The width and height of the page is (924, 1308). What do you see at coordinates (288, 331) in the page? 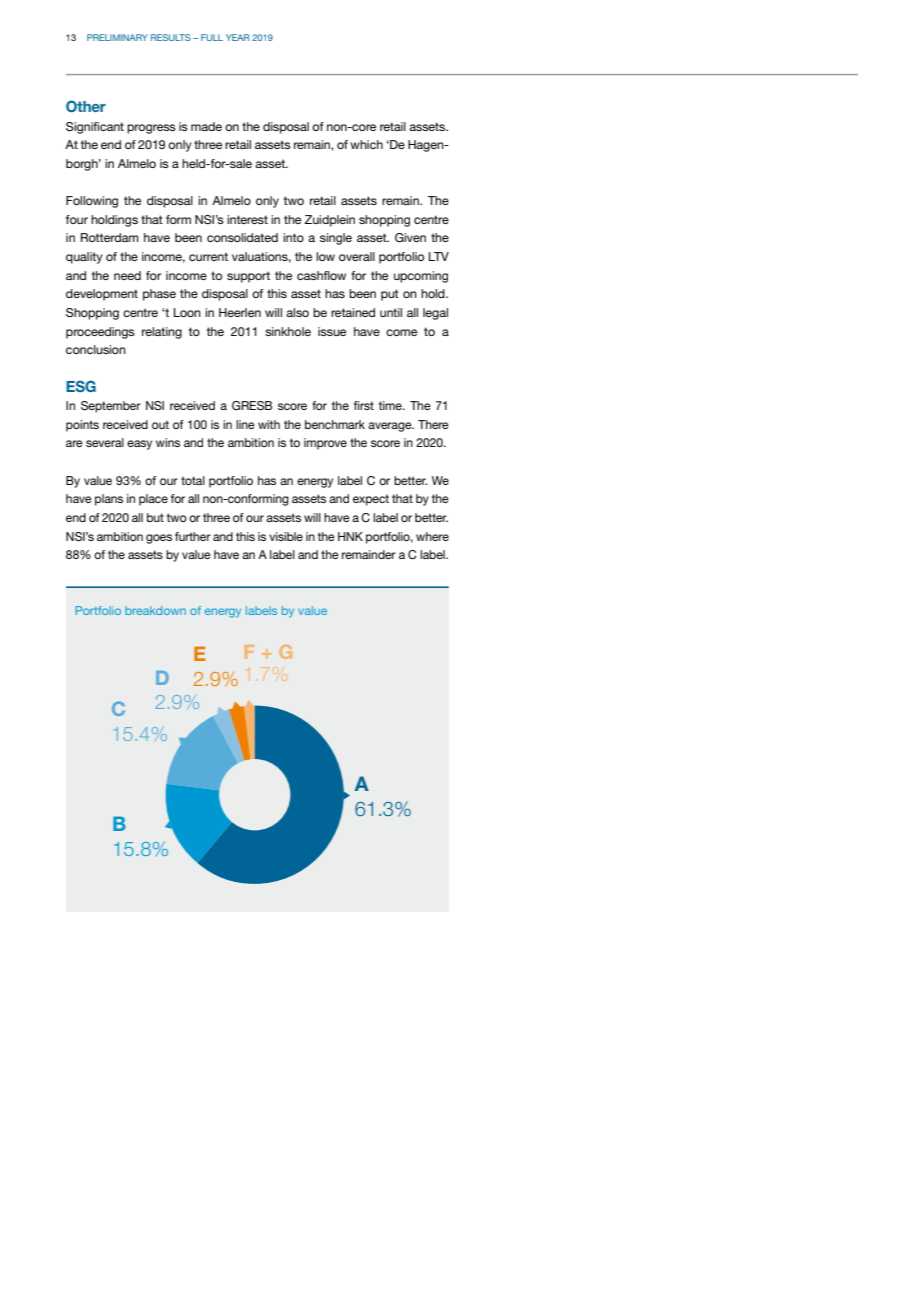
I see `sinkhole` at bounding box center [288, 331].
